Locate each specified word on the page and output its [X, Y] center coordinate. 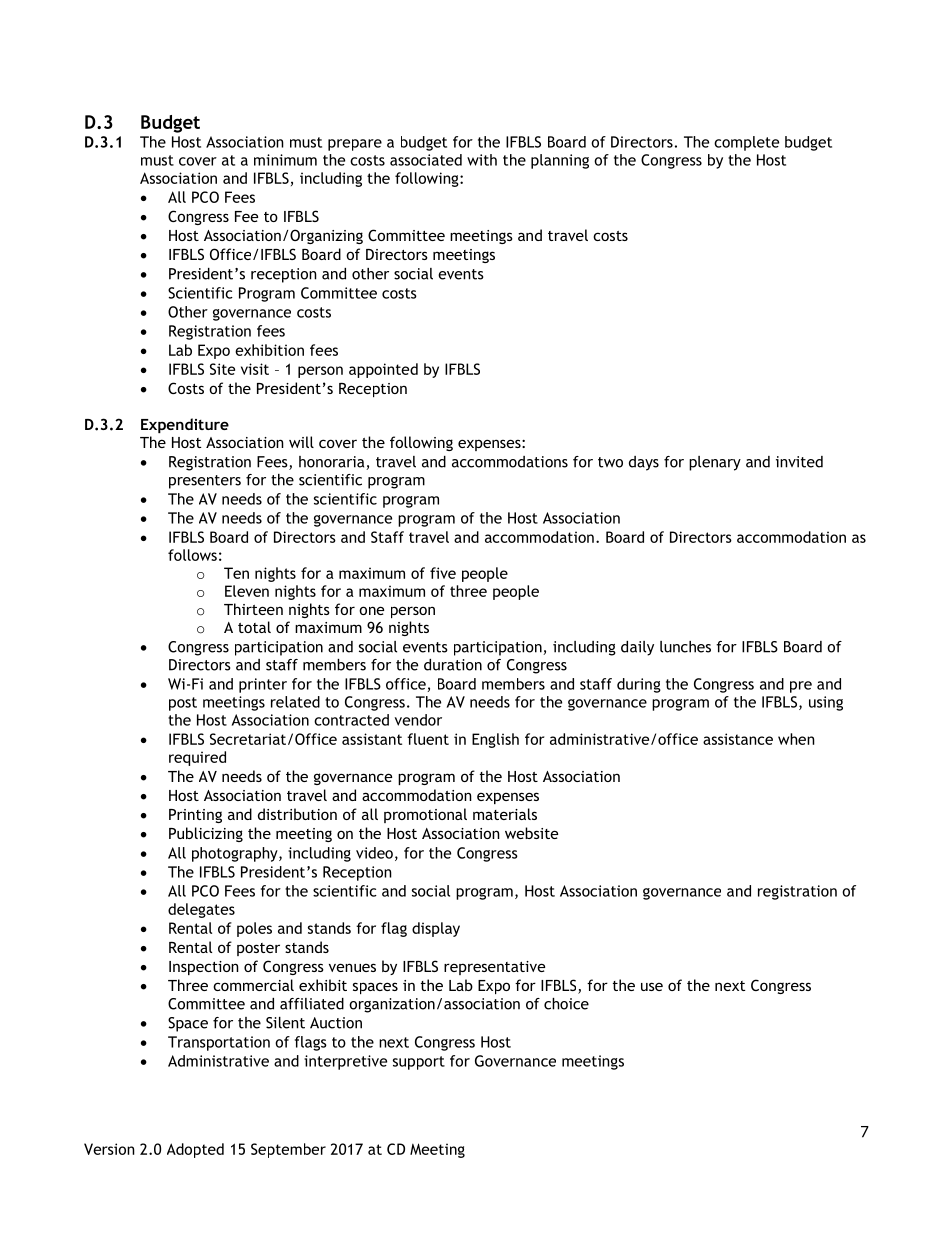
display [436, 929]
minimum [285, 160]
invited [799, 462]
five [443, 573]
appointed [383, 370]
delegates [201, 910]
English [495, 740]
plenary [715, 463]
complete [746, 143]
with [482, 160]
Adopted [195, 1150]
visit [255, 369]
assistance [738, 739]
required [197, 758]
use [652, 986]
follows [192, 555]
